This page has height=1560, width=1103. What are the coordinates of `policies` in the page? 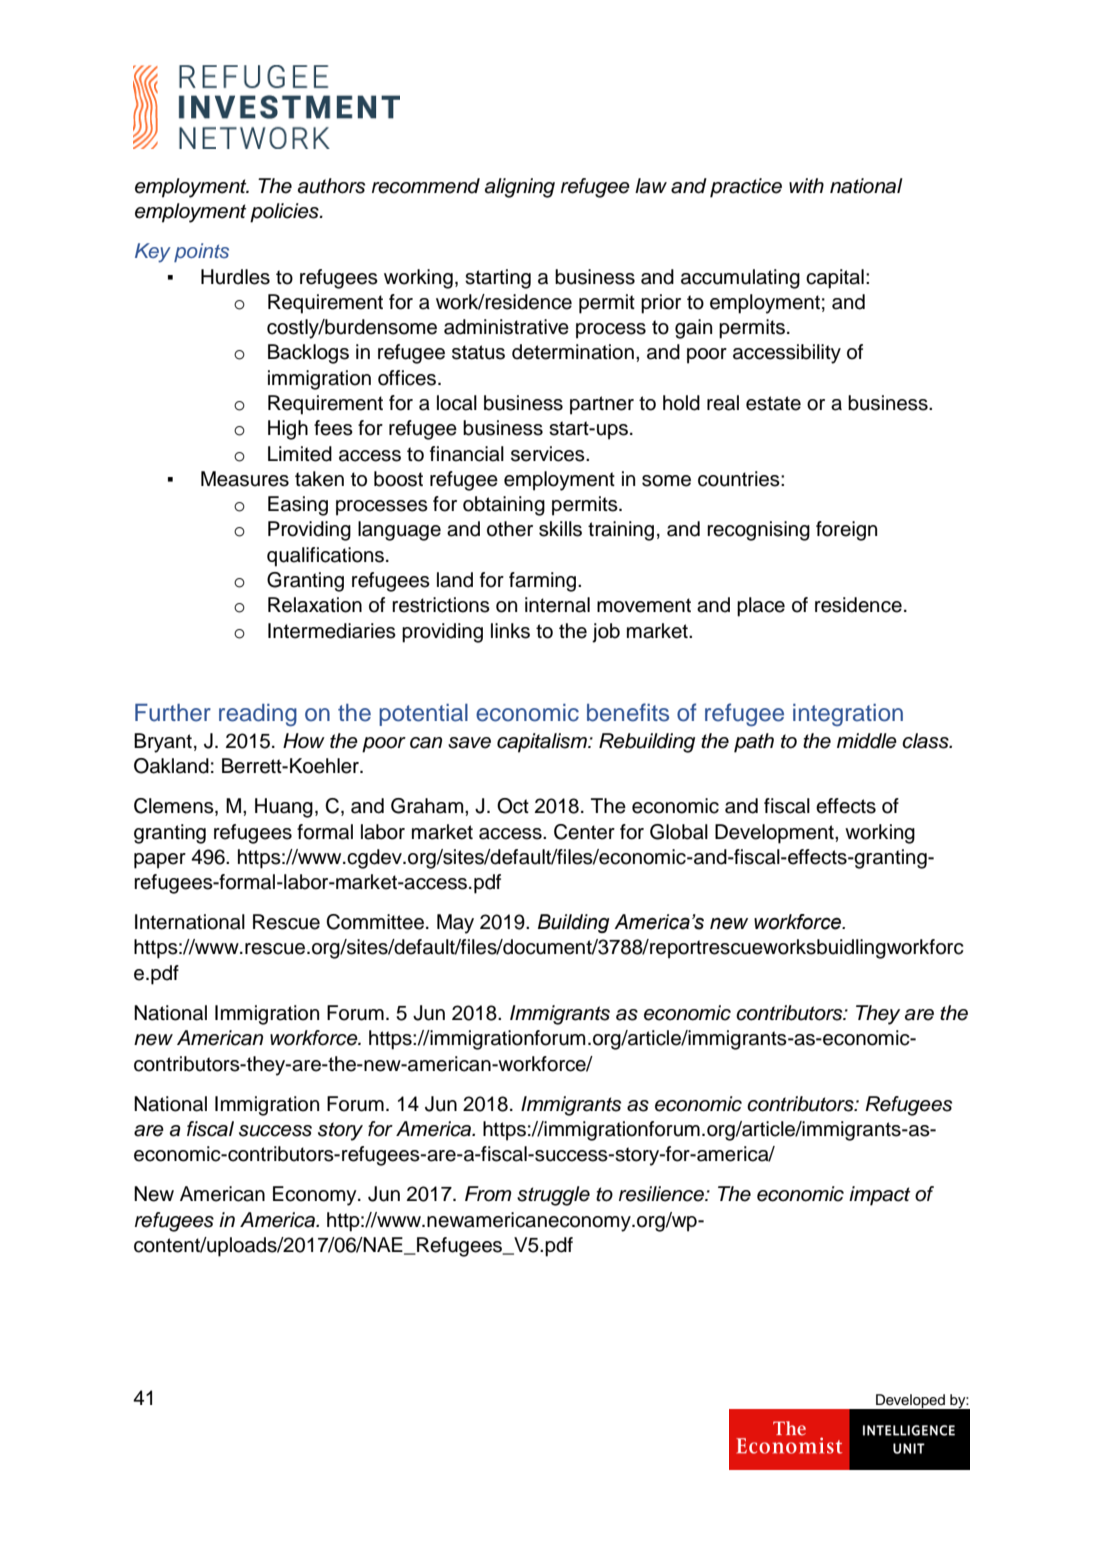 It's located at (285, 213).
